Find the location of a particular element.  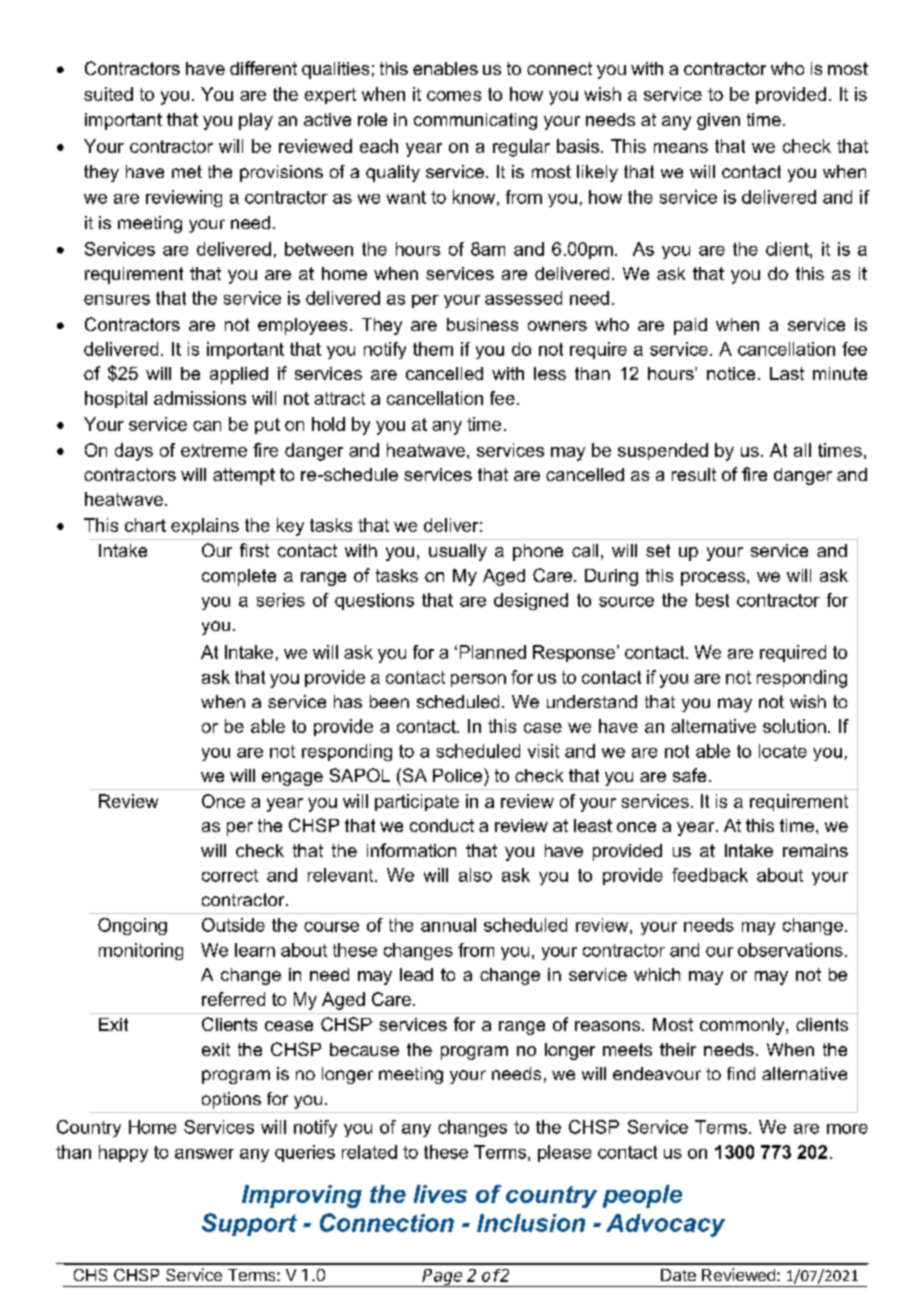

Support is located at coordinates (249, 1224).
